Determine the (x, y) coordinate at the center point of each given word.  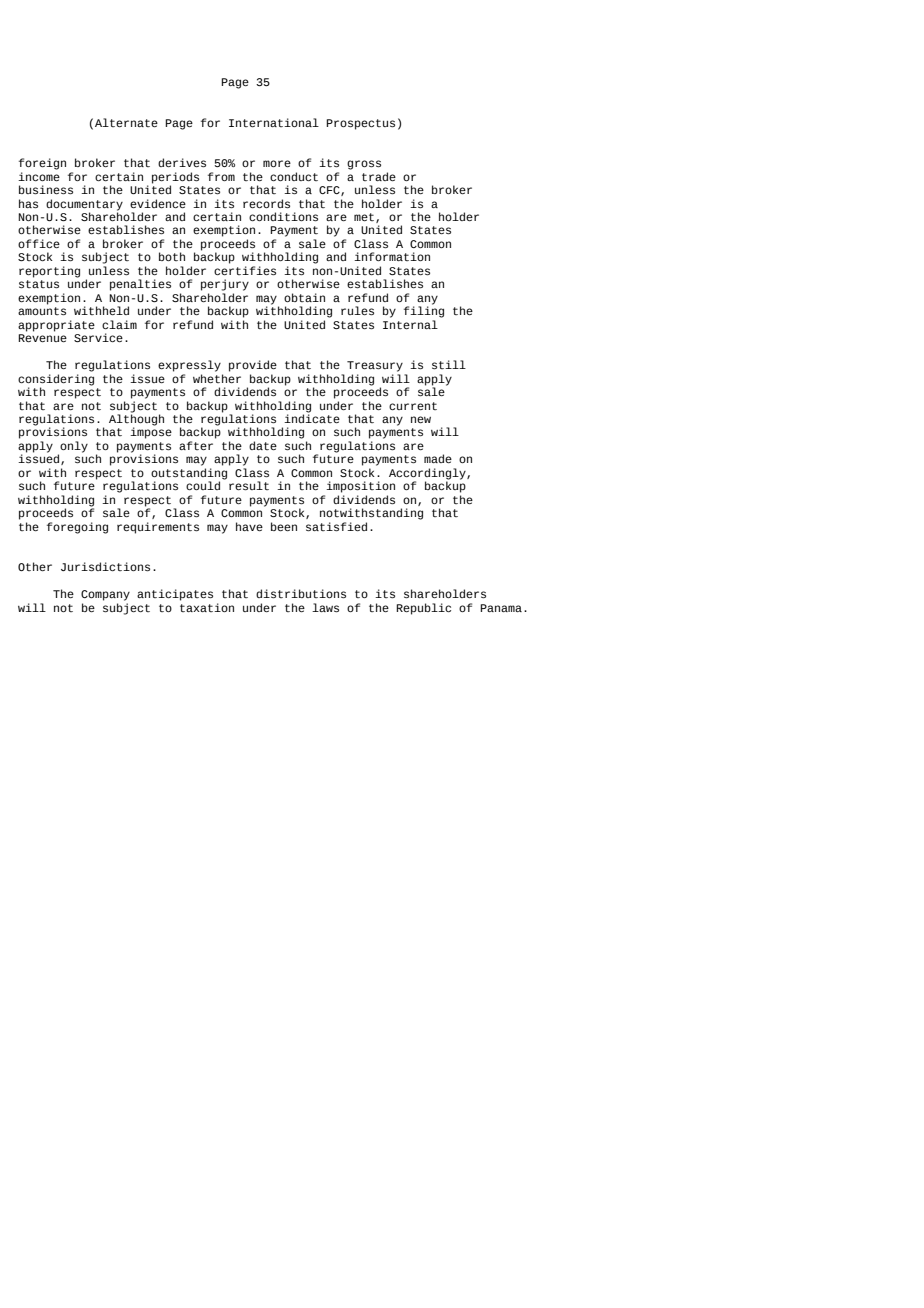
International (274, 122)
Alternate (126, 122)
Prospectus (360, 124)
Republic (423, 609)
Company (105, 595)
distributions (301, 594)
